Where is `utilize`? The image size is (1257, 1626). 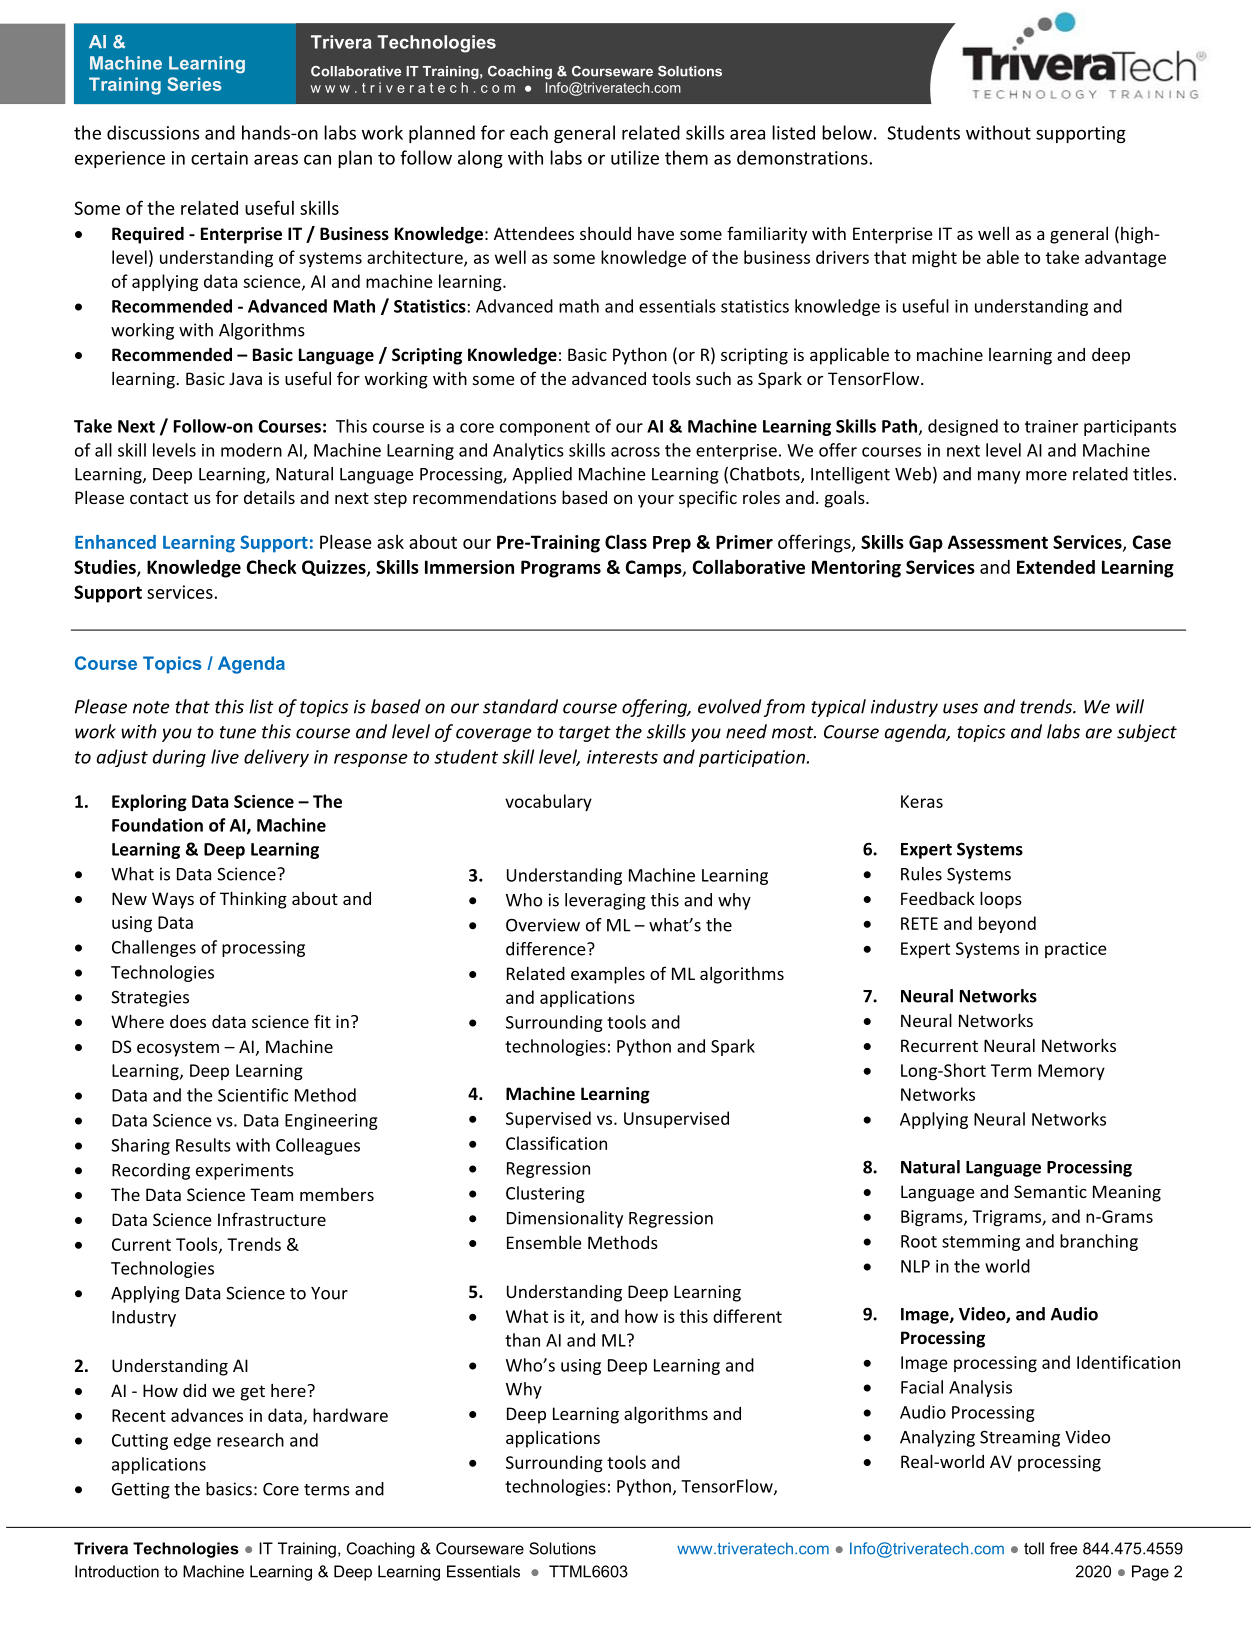 utilize is located at coordinates (635, 157).
